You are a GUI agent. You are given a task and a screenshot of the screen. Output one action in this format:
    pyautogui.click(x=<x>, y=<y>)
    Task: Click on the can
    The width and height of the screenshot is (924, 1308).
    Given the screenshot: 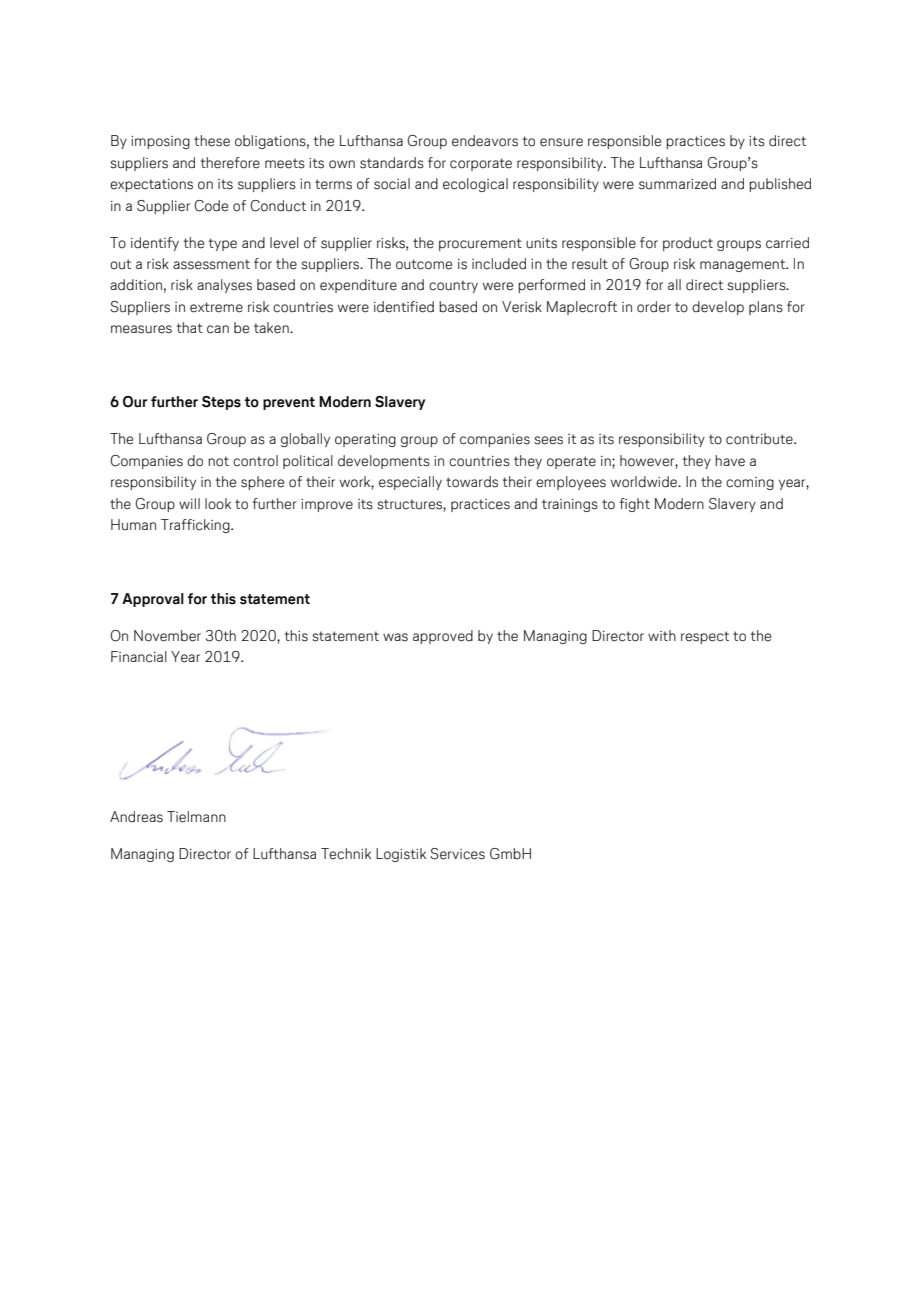 What is the action you would take?
    pyautogui.click(x=218, y=329)
